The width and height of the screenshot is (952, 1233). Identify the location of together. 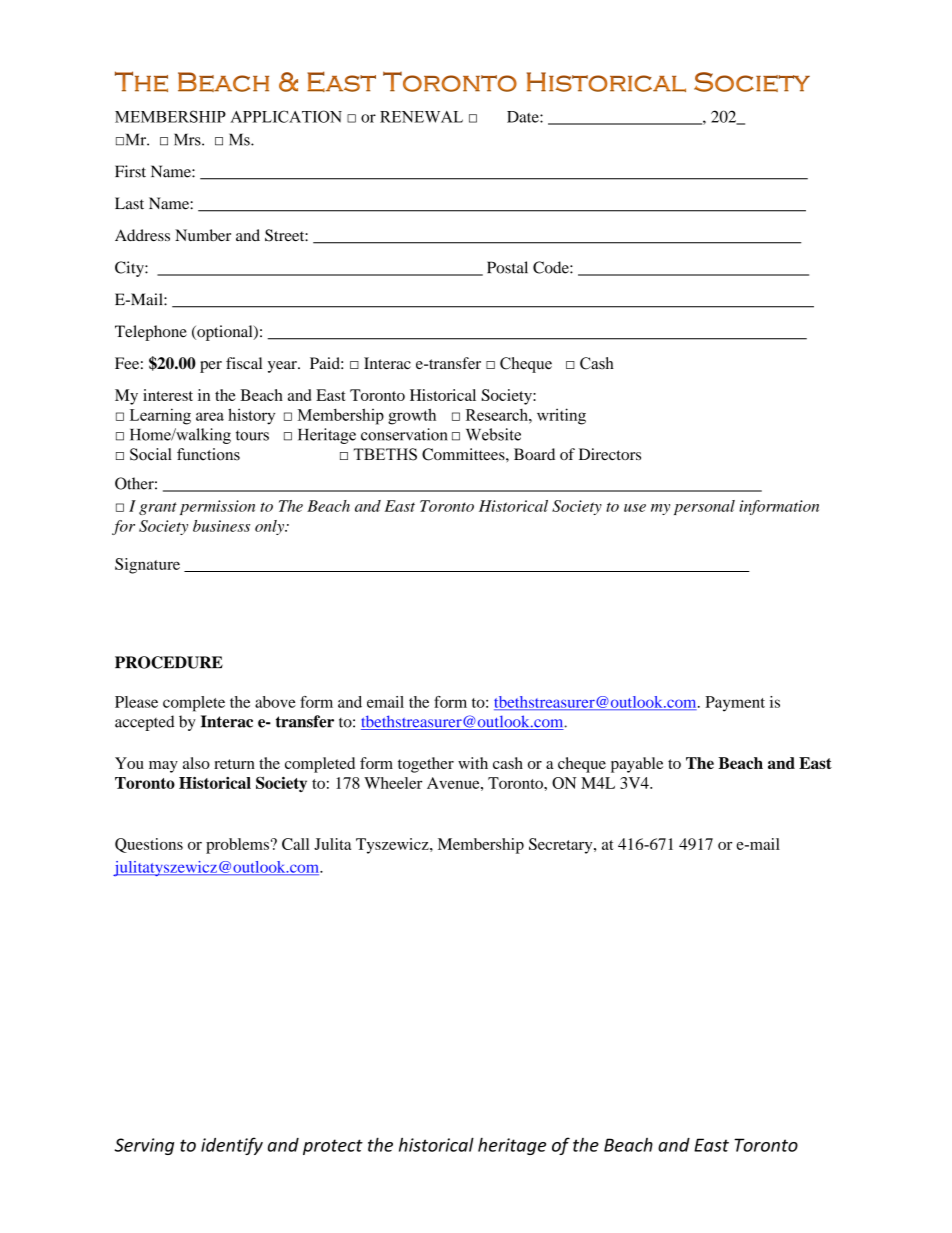
(426, 765).
